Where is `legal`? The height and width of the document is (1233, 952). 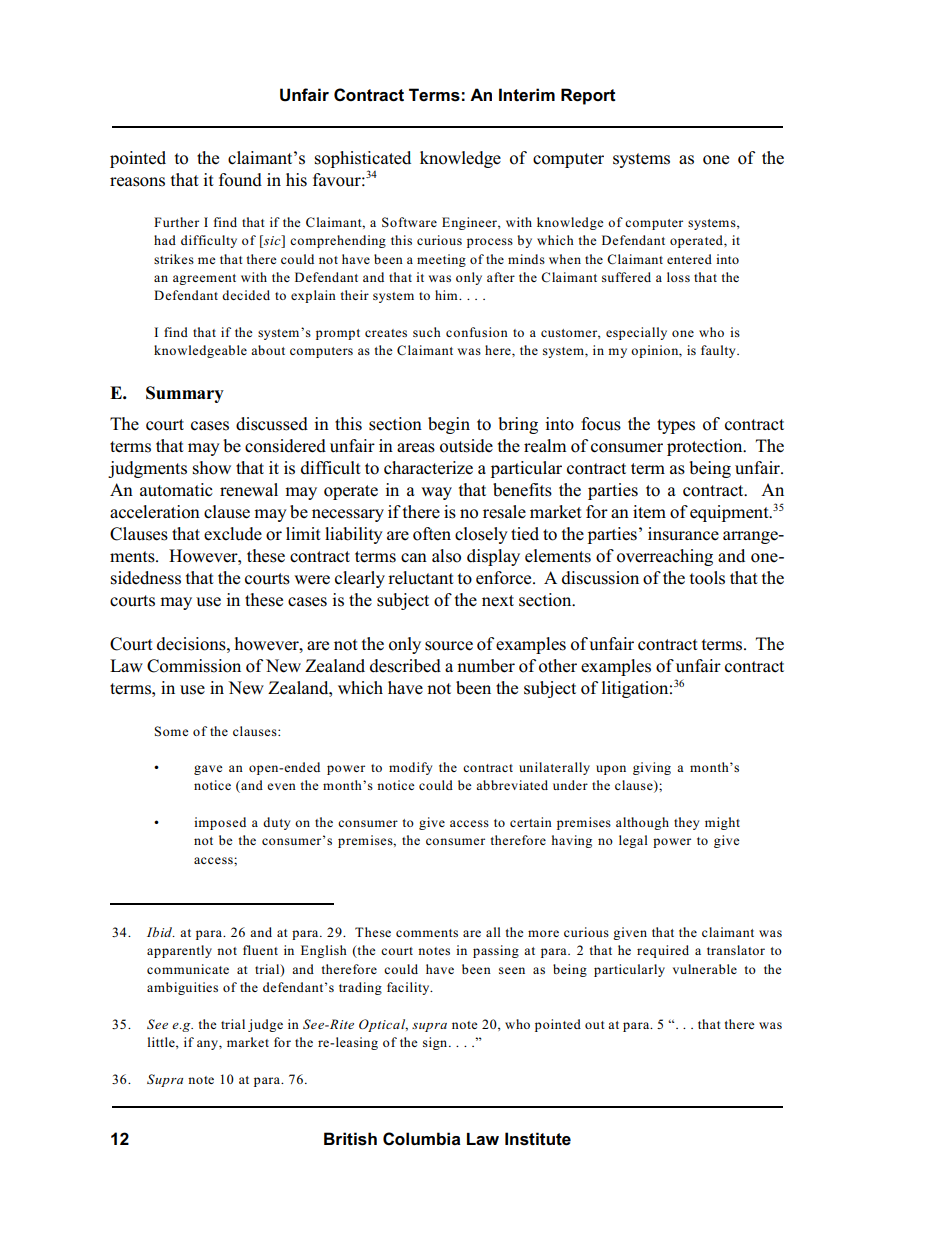
legal is located at coordinates (633, 841).
